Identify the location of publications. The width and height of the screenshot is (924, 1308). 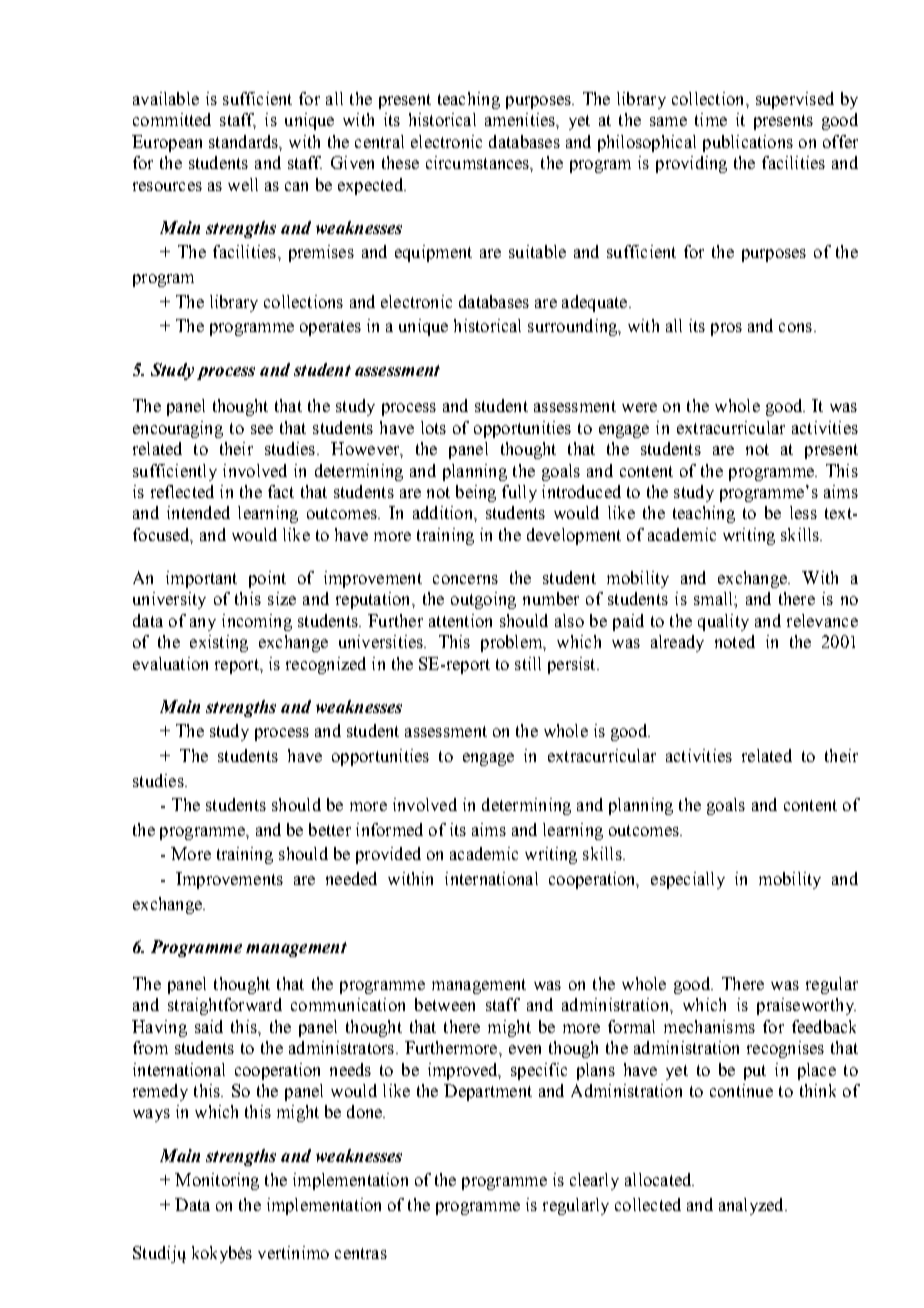
(748, 143).
